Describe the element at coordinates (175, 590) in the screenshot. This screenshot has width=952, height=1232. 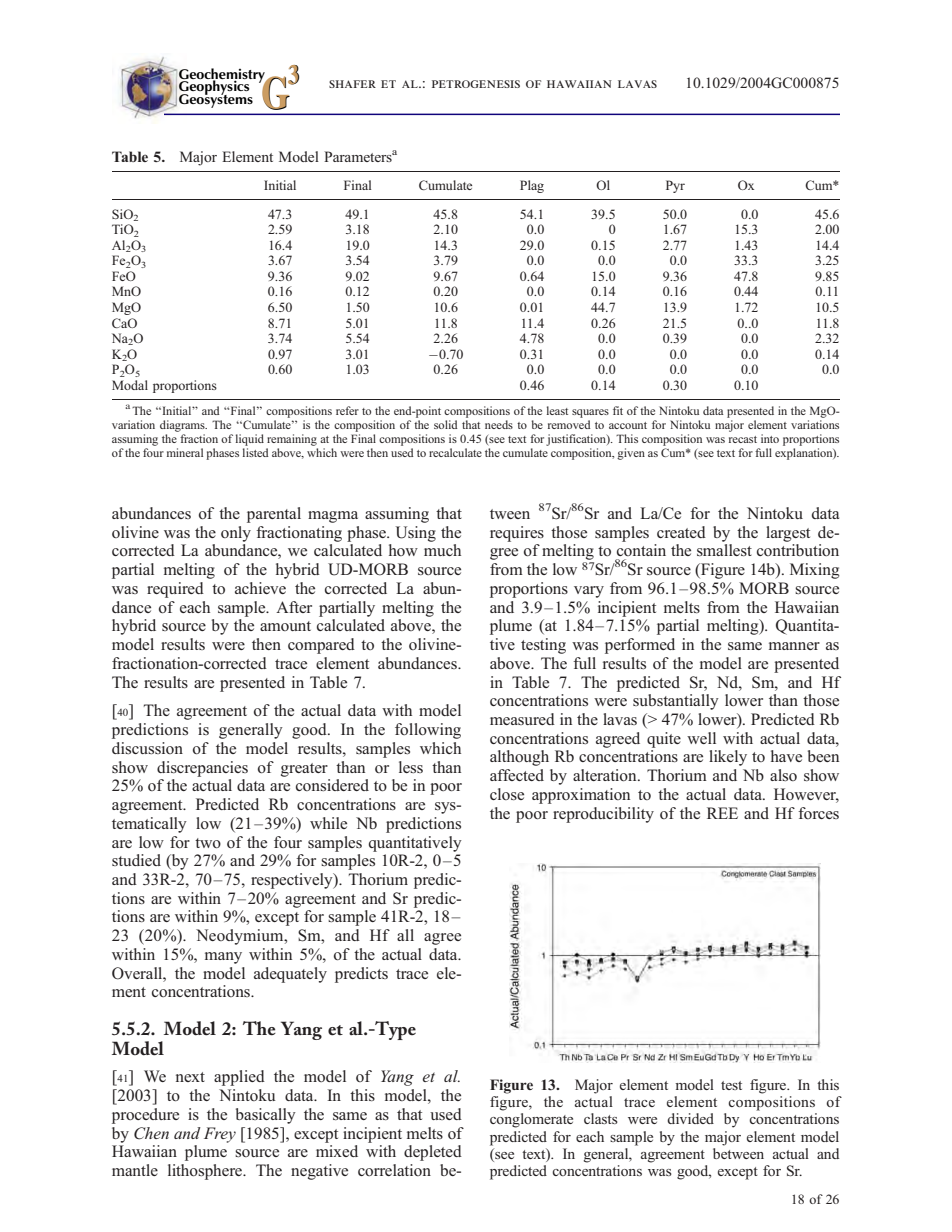
I see `required` at that location.
